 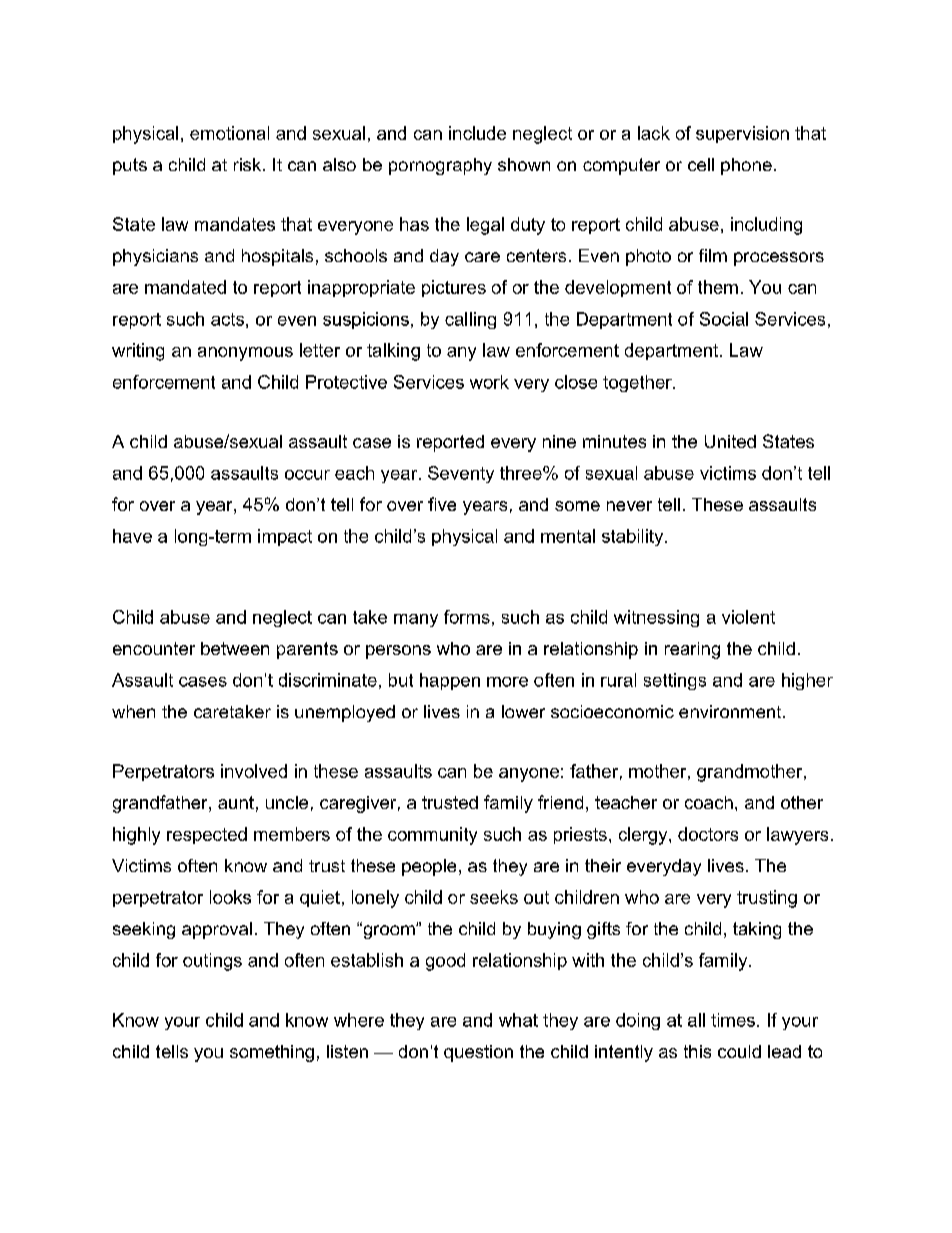 What do you see at coordinates (432, 836) in the screenshot?
I see `community` at bounding box center [432, 836].
